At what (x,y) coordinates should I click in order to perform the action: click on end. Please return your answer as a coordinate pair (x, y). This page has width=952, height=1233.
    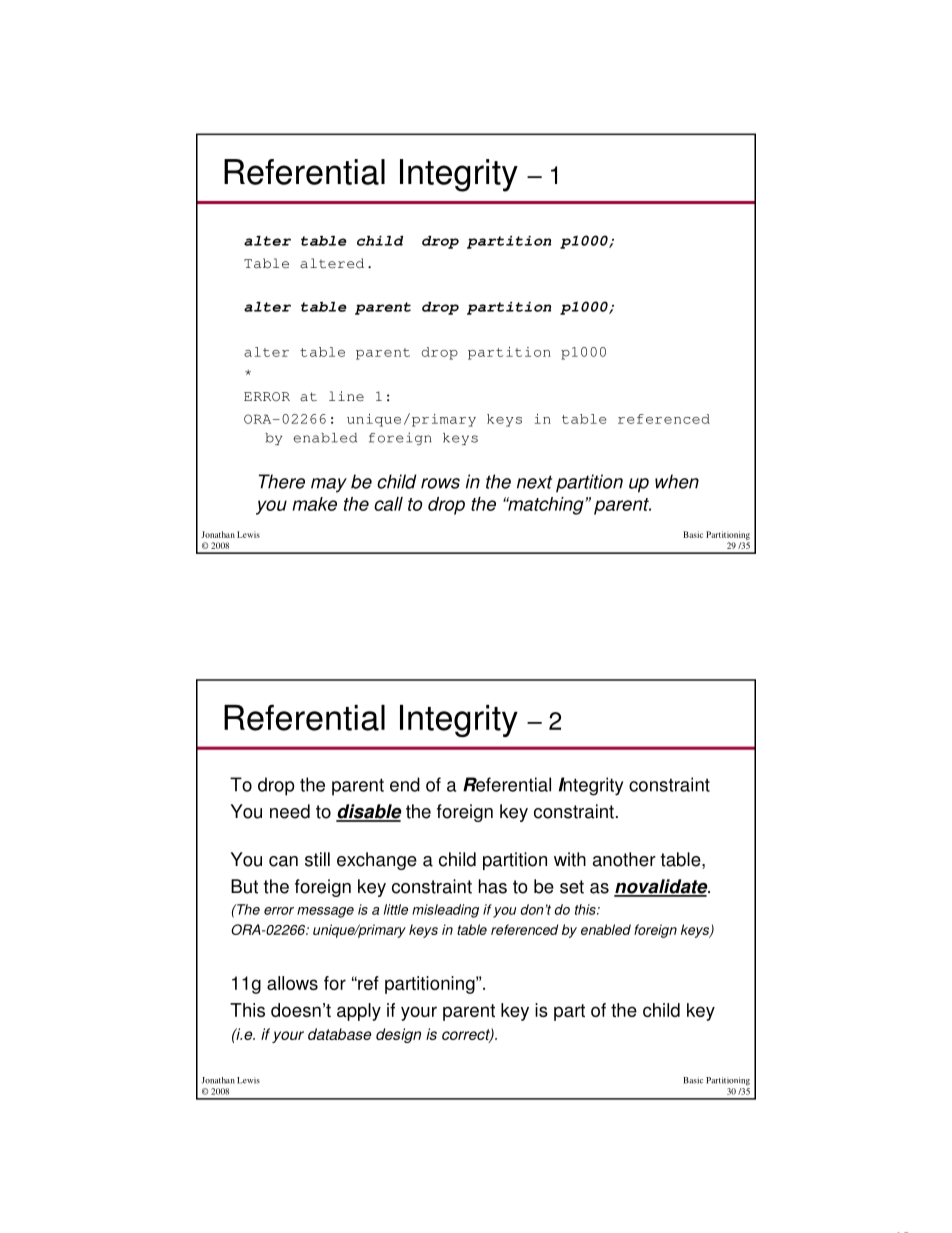
    Looking at the image, I should click on (405, 784).
